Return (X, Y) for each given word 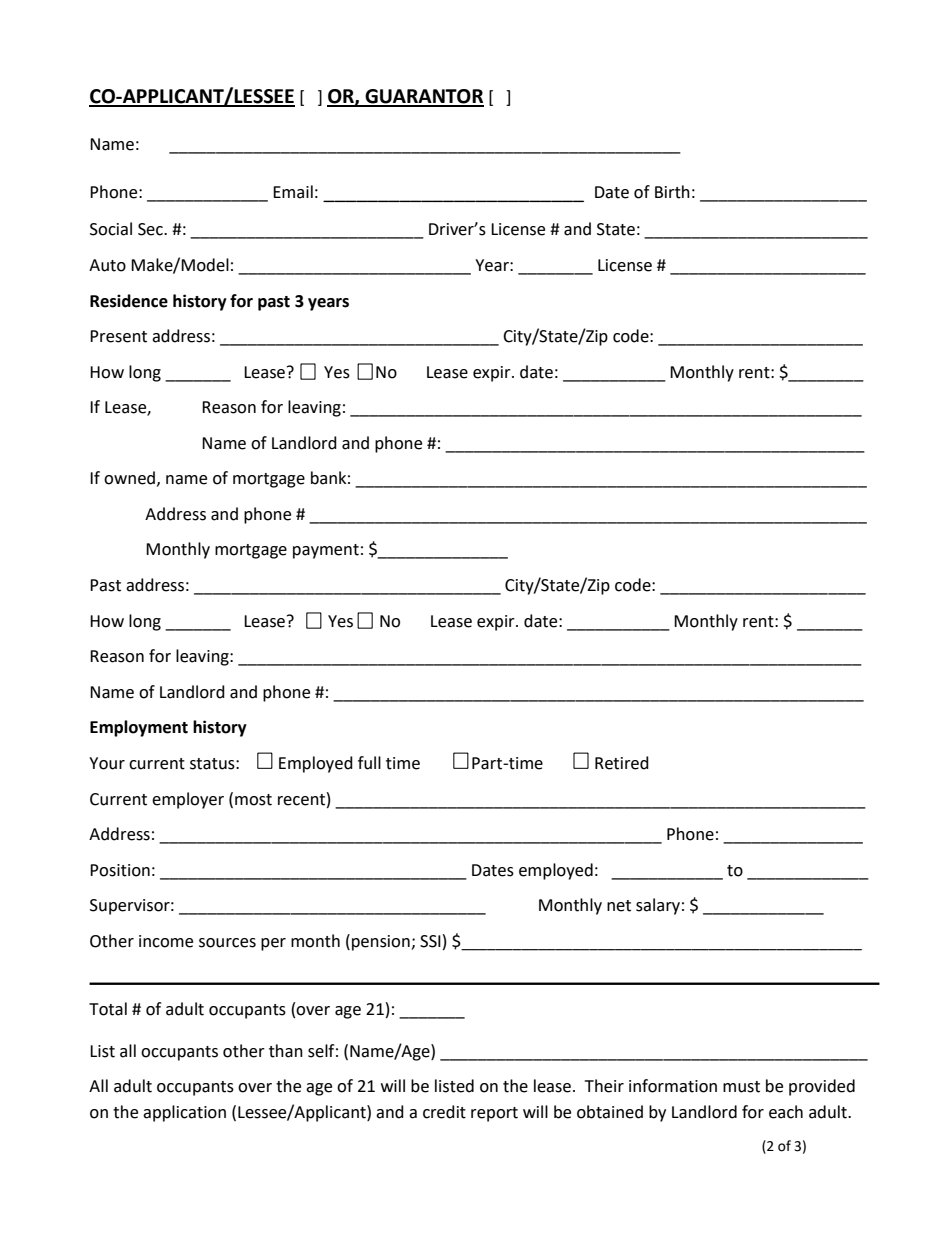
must (741, 1087)
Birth (672, 192)
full (369, 763)
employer (188, 800)
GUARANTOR (423, 97)
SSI (430, 941)
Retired (622, 763)
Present (118, 336)
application (184, 1113)
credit (444, 1112)
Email (293, 192)
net (619, 906)
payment (326, 551)
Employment (139, 728)
